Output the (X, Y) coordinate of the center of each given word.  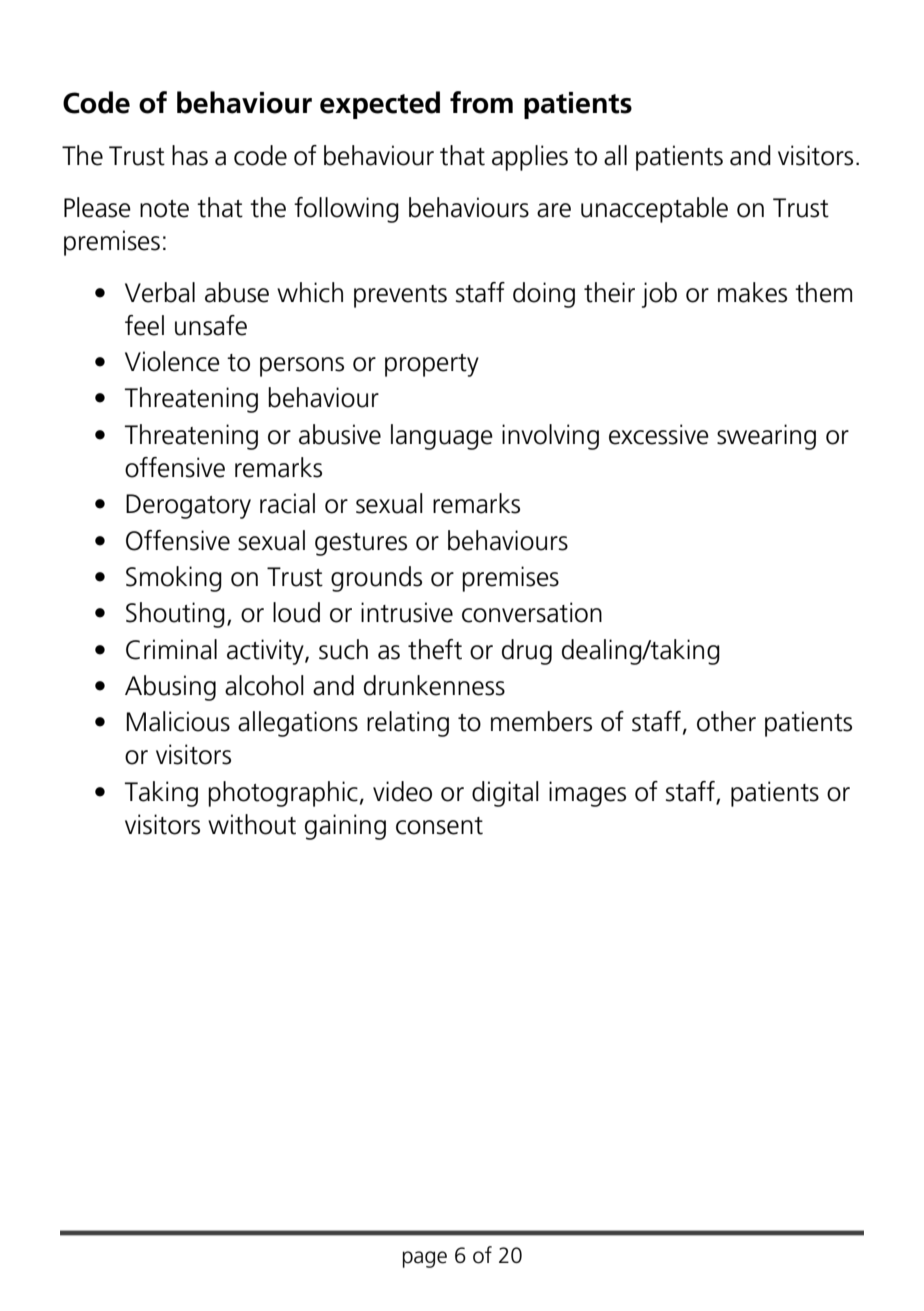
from (481, 102)
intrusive (407, 612)
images (587, 794)
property (432, 365)
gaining (345, 827)
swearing (766, 437)
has (190, 155)
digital (505, 794)
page (425, 1259)
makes (752, 292)
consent (439, 826)
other (726, 721)
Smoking (174, 579)
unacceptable (654, 210)
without (252, 824)
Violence (172, 361)
